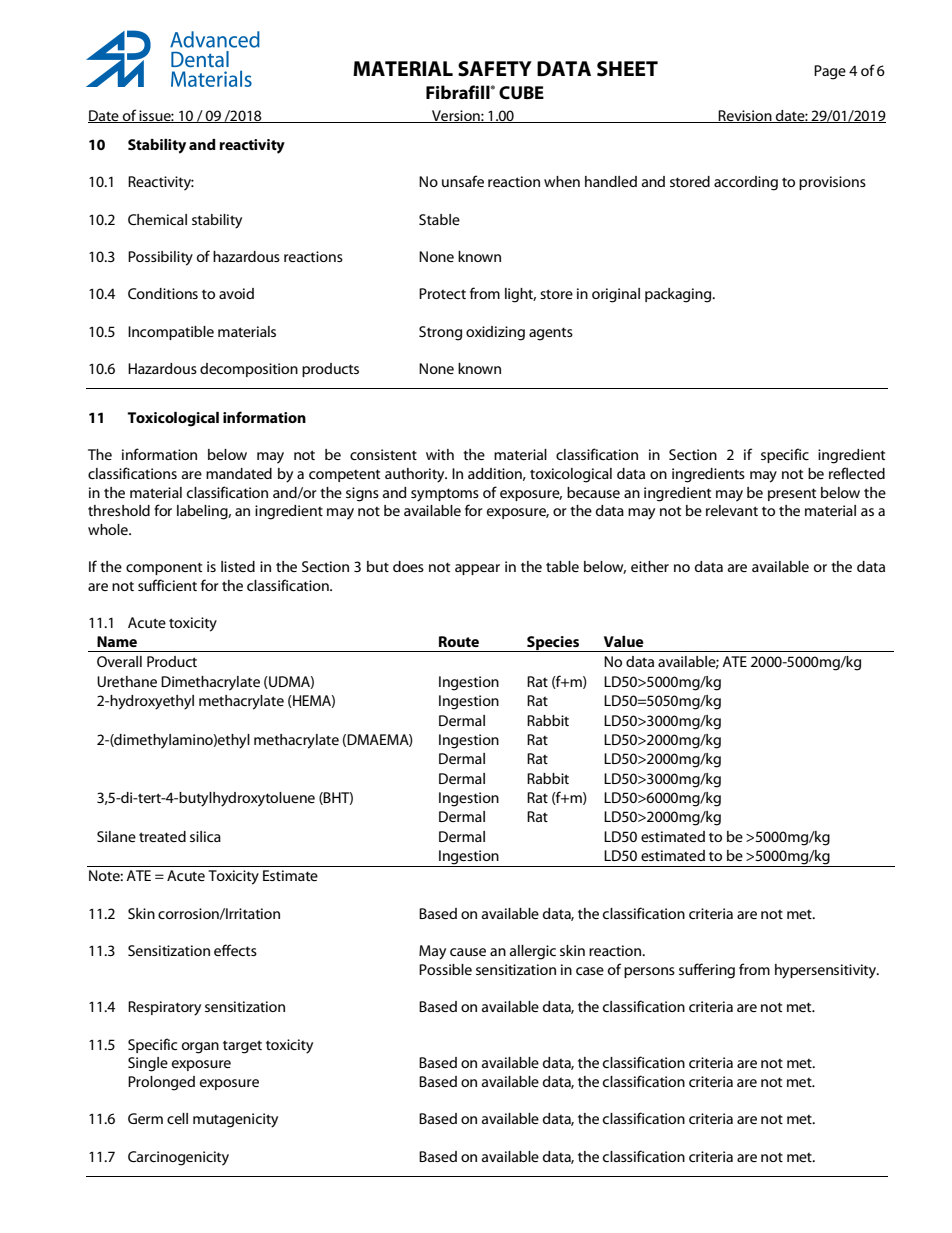 The image size is (952, 1233). I want to click on CUBE, so click(521, 93).
